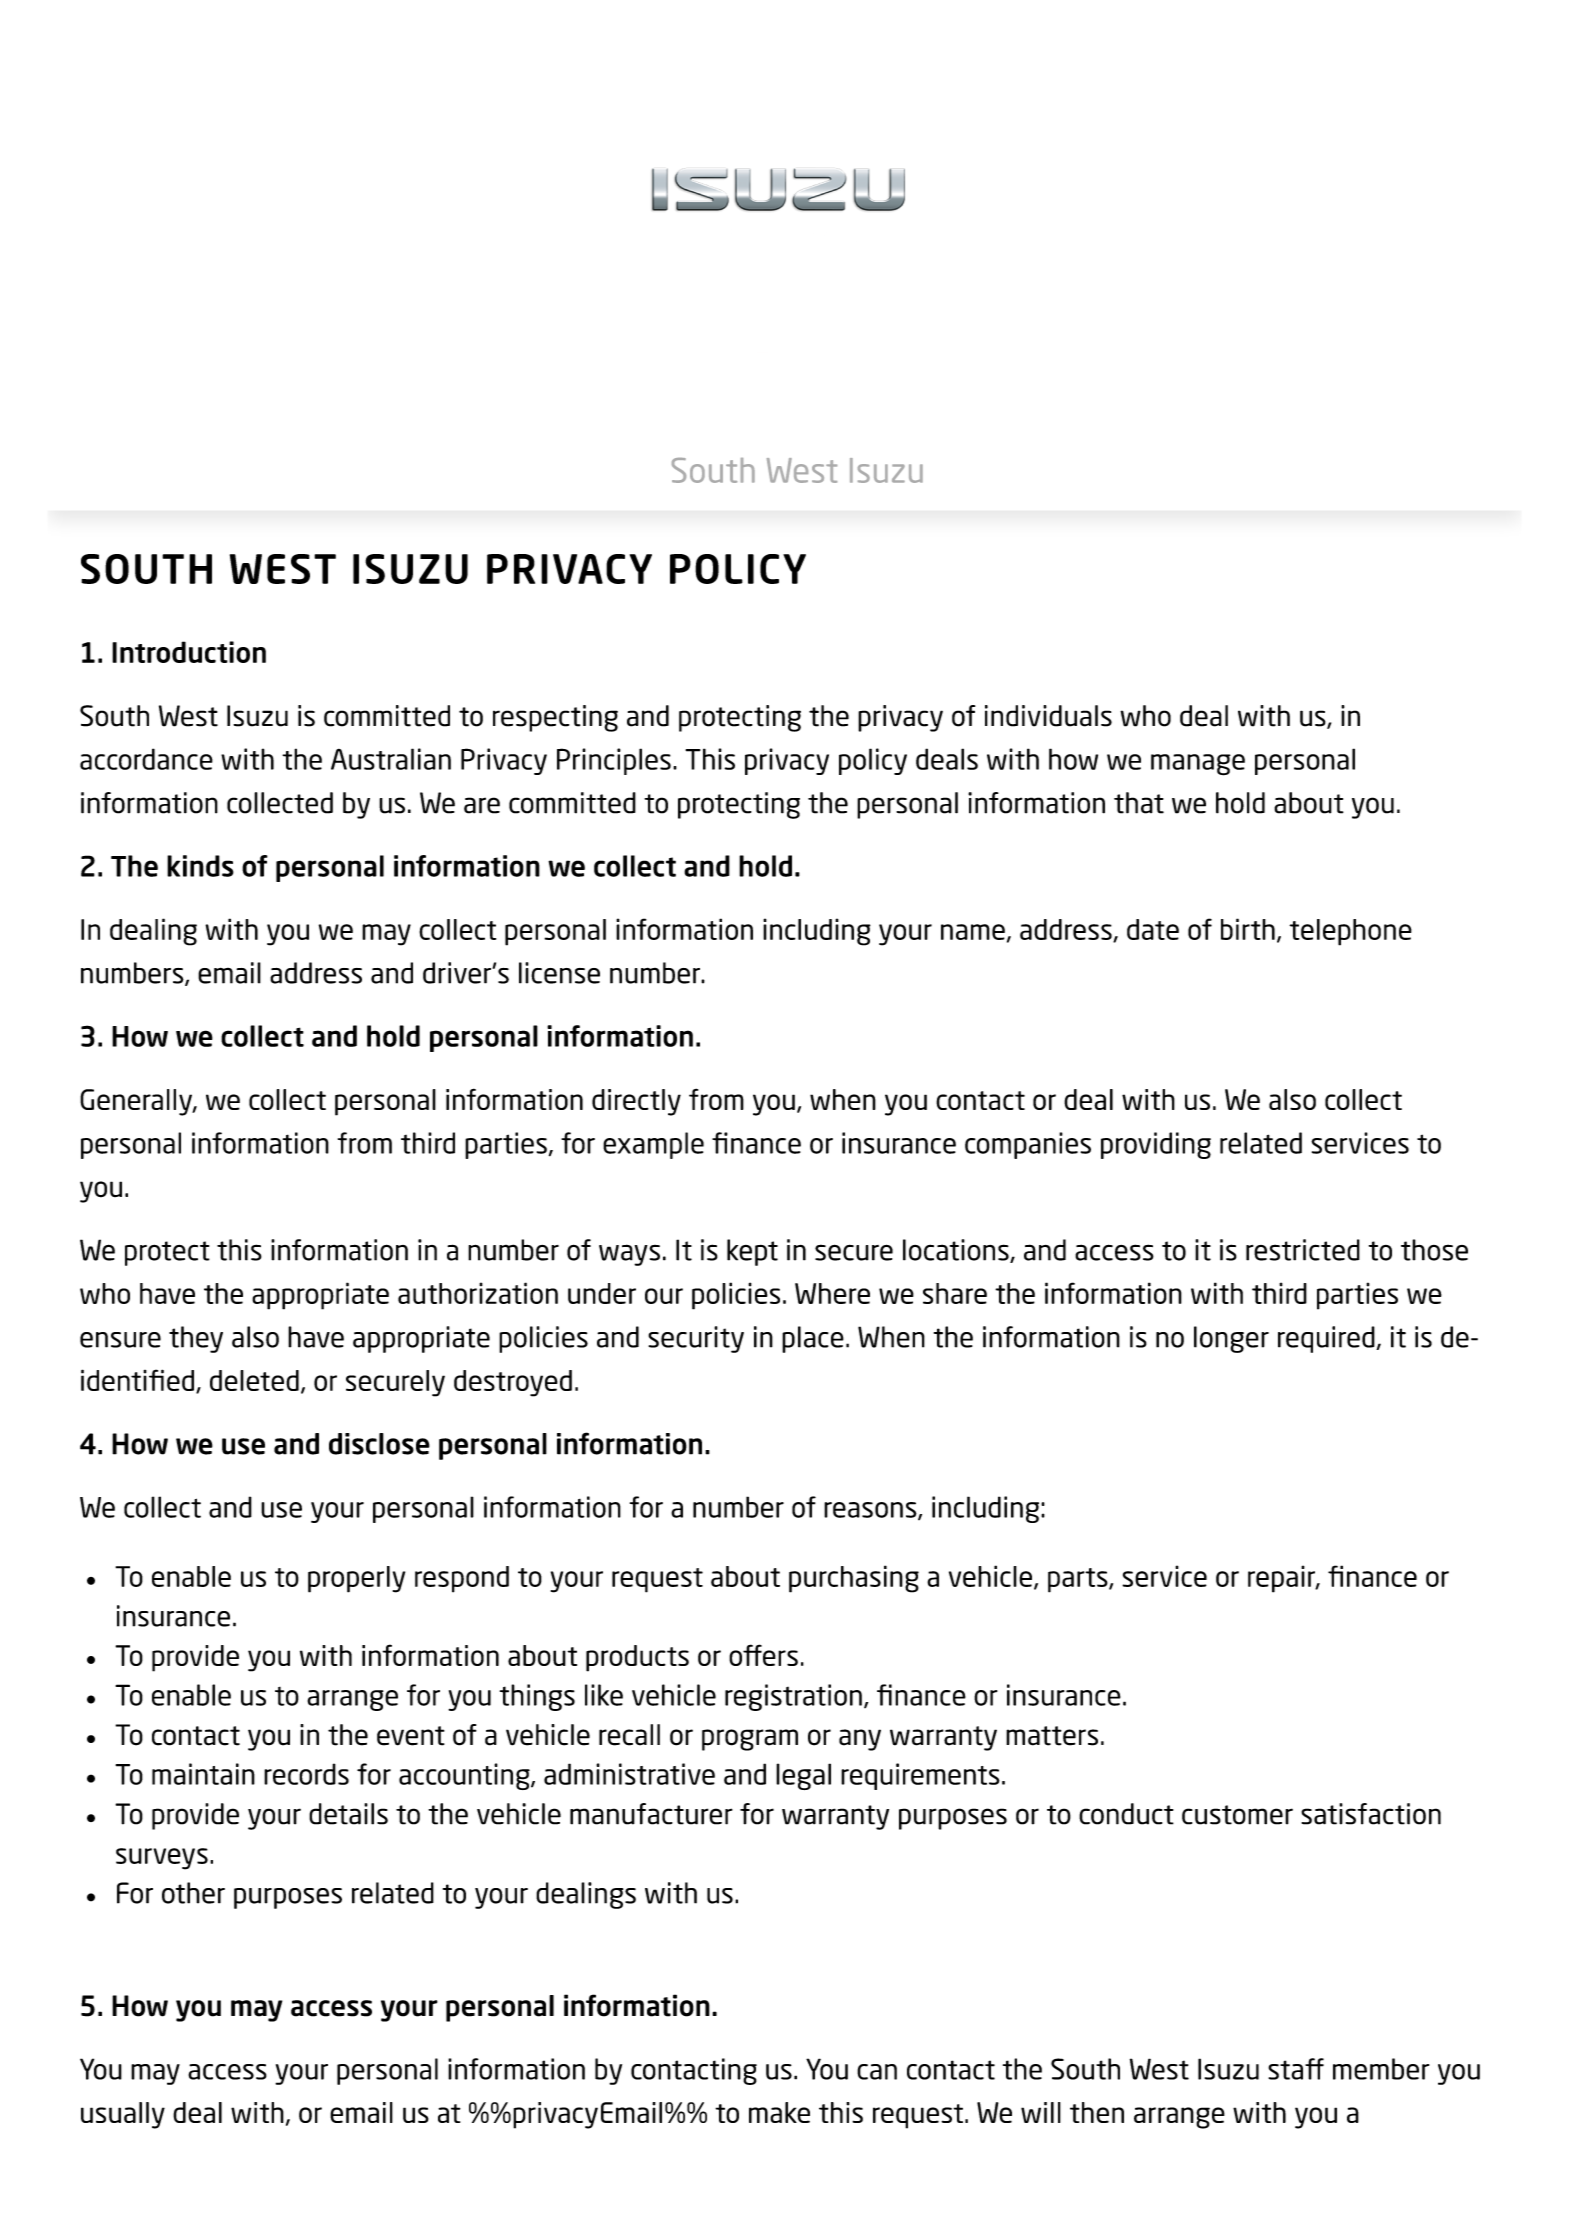  I want to click on Introduction, so click(189, 652).
